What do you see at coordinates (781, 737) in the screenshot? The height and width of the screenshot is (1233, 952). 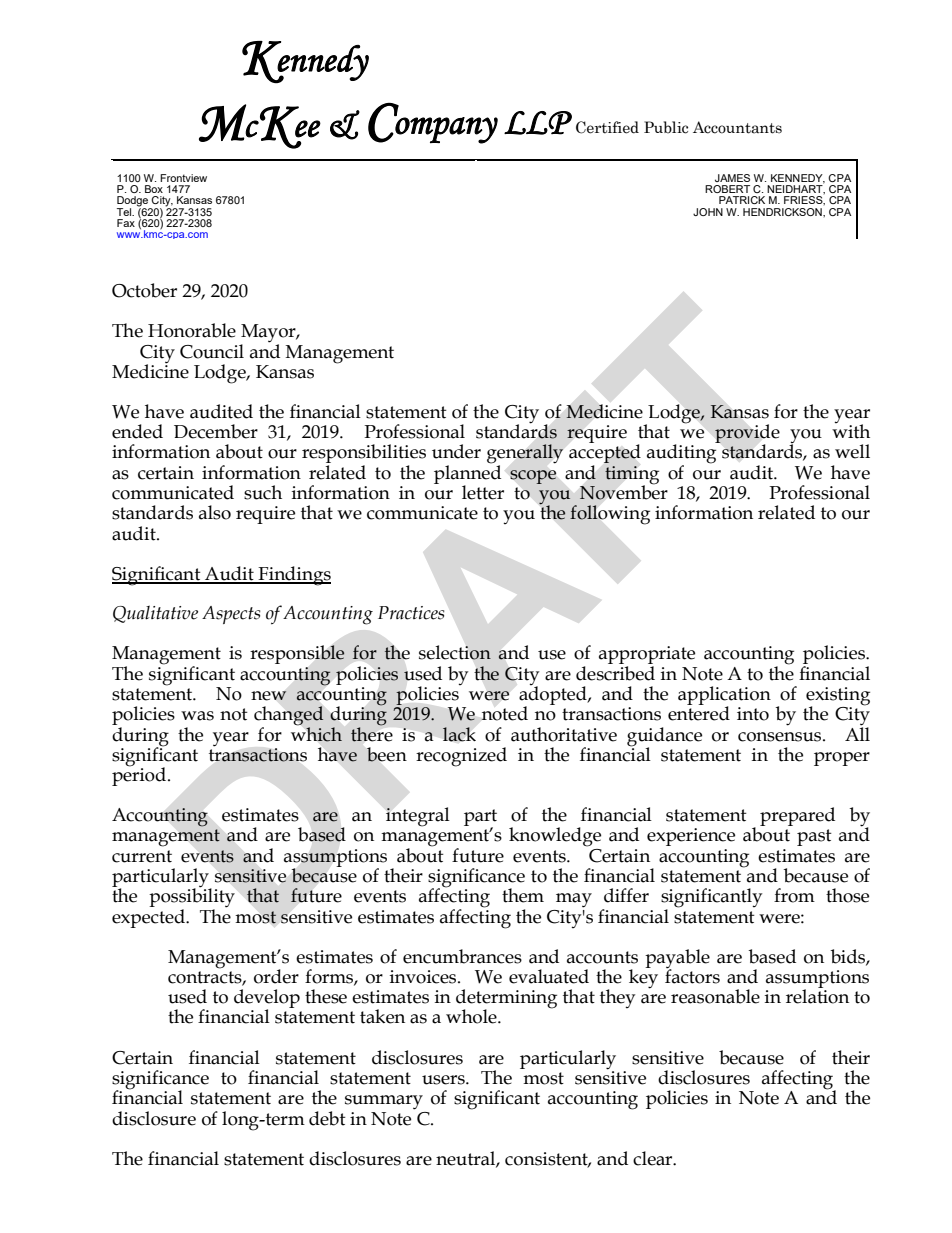 I see `consensus` at bounding box center [781, 737].
